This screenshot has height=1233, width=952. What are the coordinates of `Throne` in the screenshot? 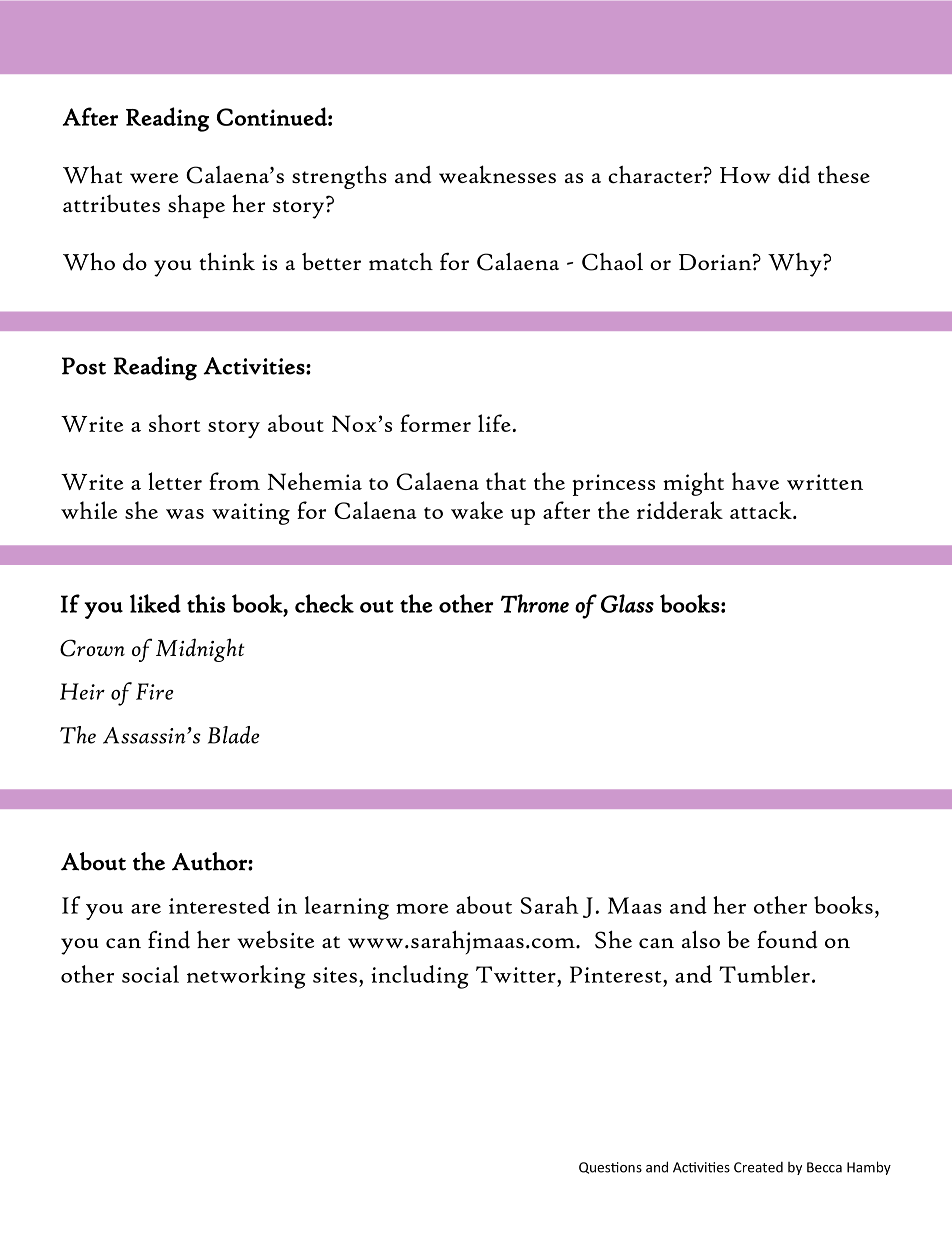 It's located at (535, 603).
